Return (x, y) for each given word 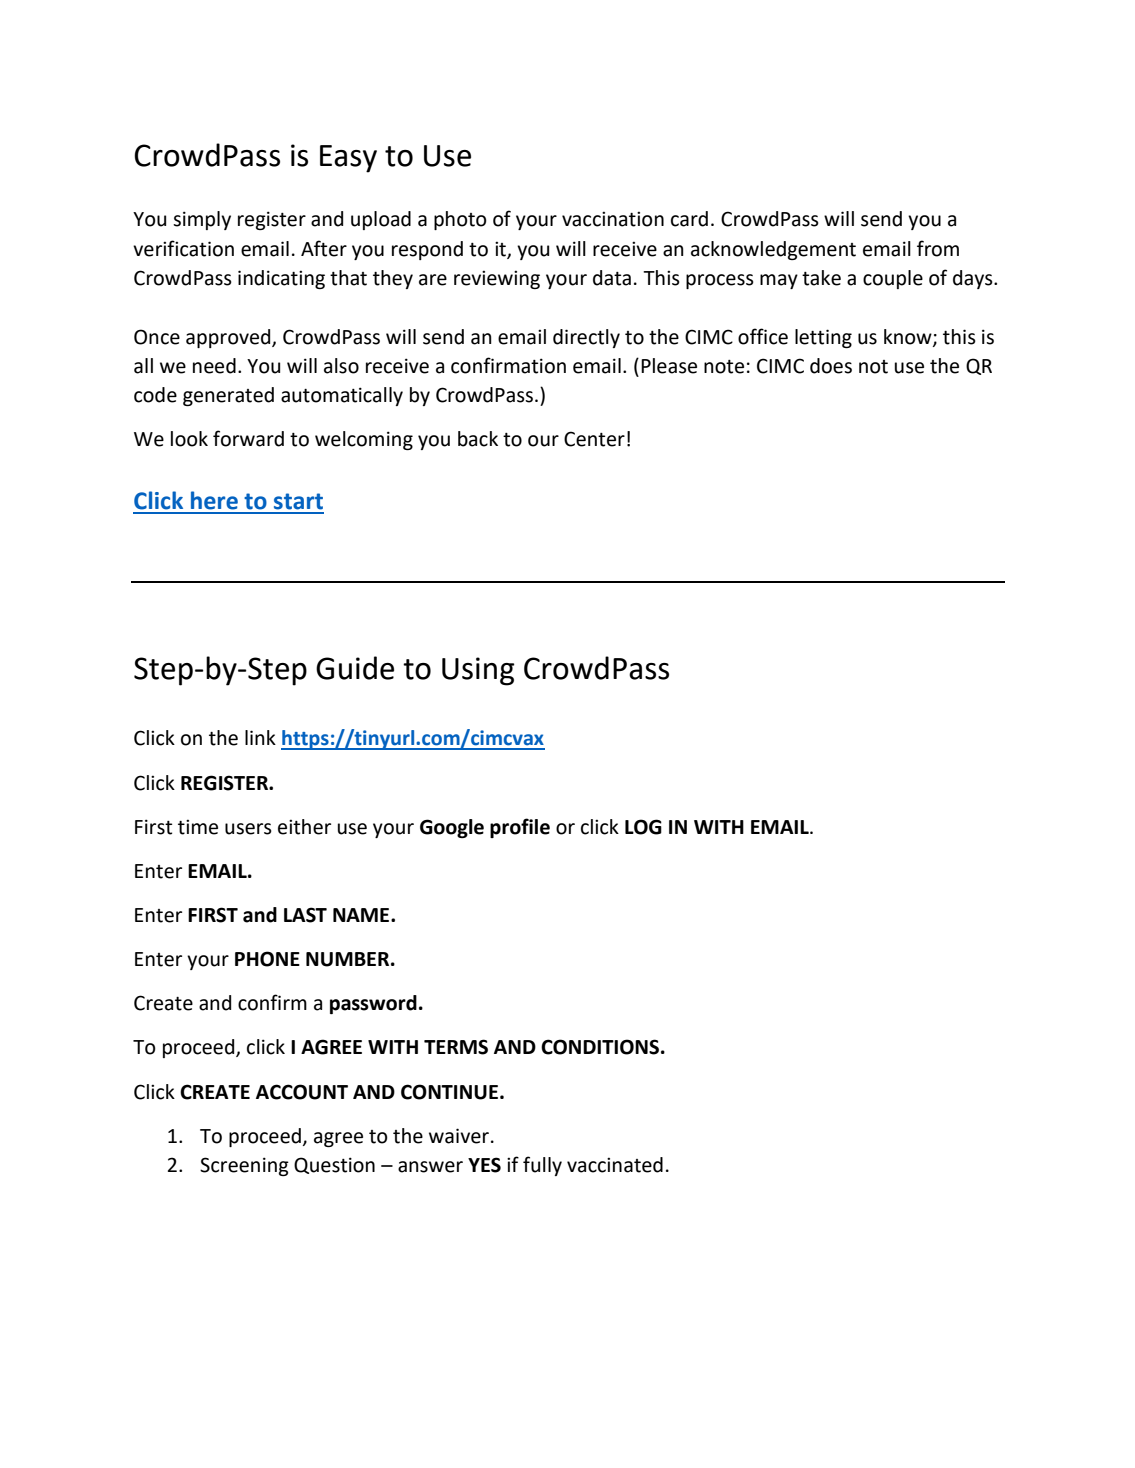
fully (542, 1166)
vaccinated (615, 1165)
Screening (244, 1166)
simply (202, 220)
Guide (355, 668)
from (938, 248)
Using (478, 671)
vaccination (613, 219)
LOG (643, 827)
